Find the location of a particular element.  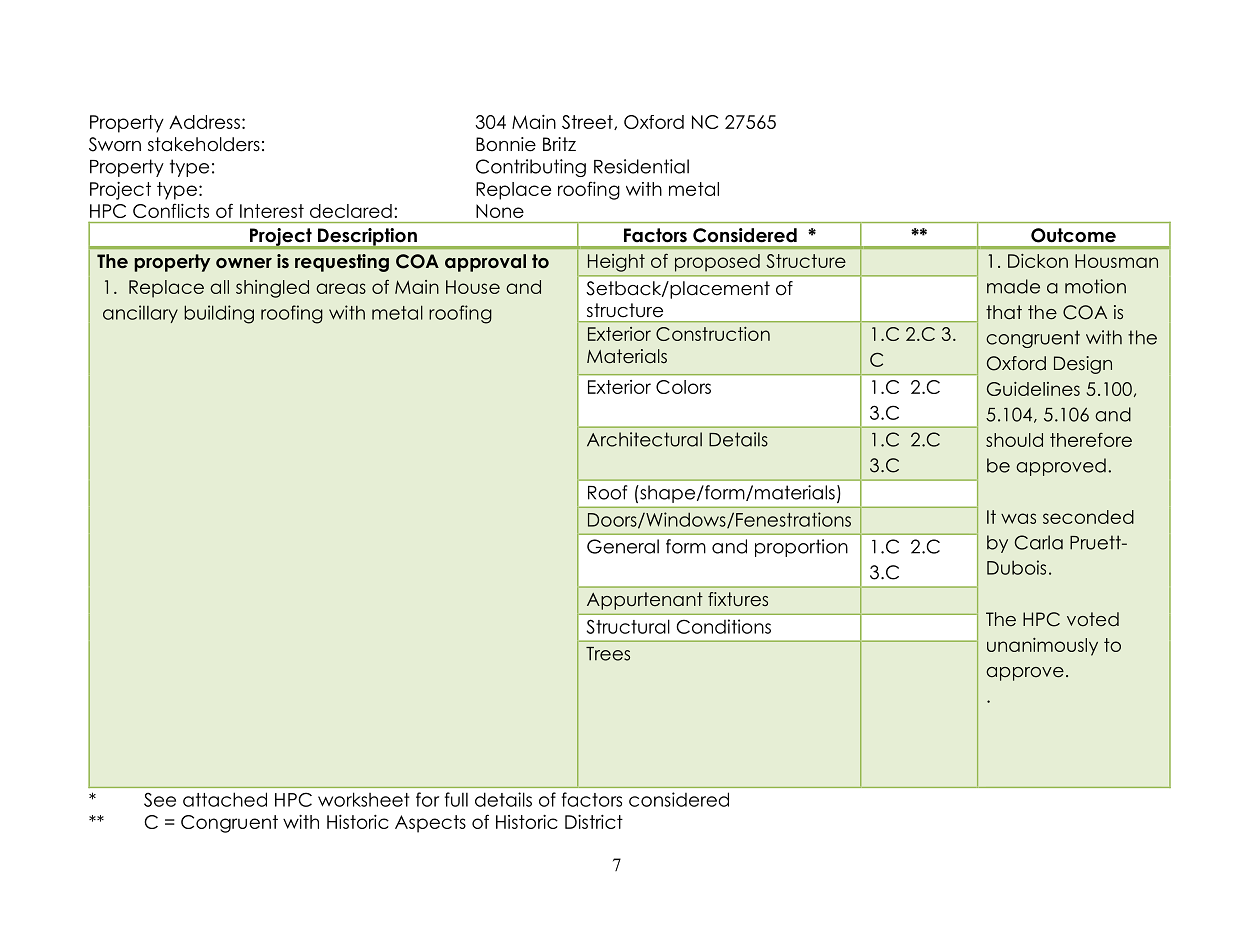

attached is located at coordinates (225, 799).
